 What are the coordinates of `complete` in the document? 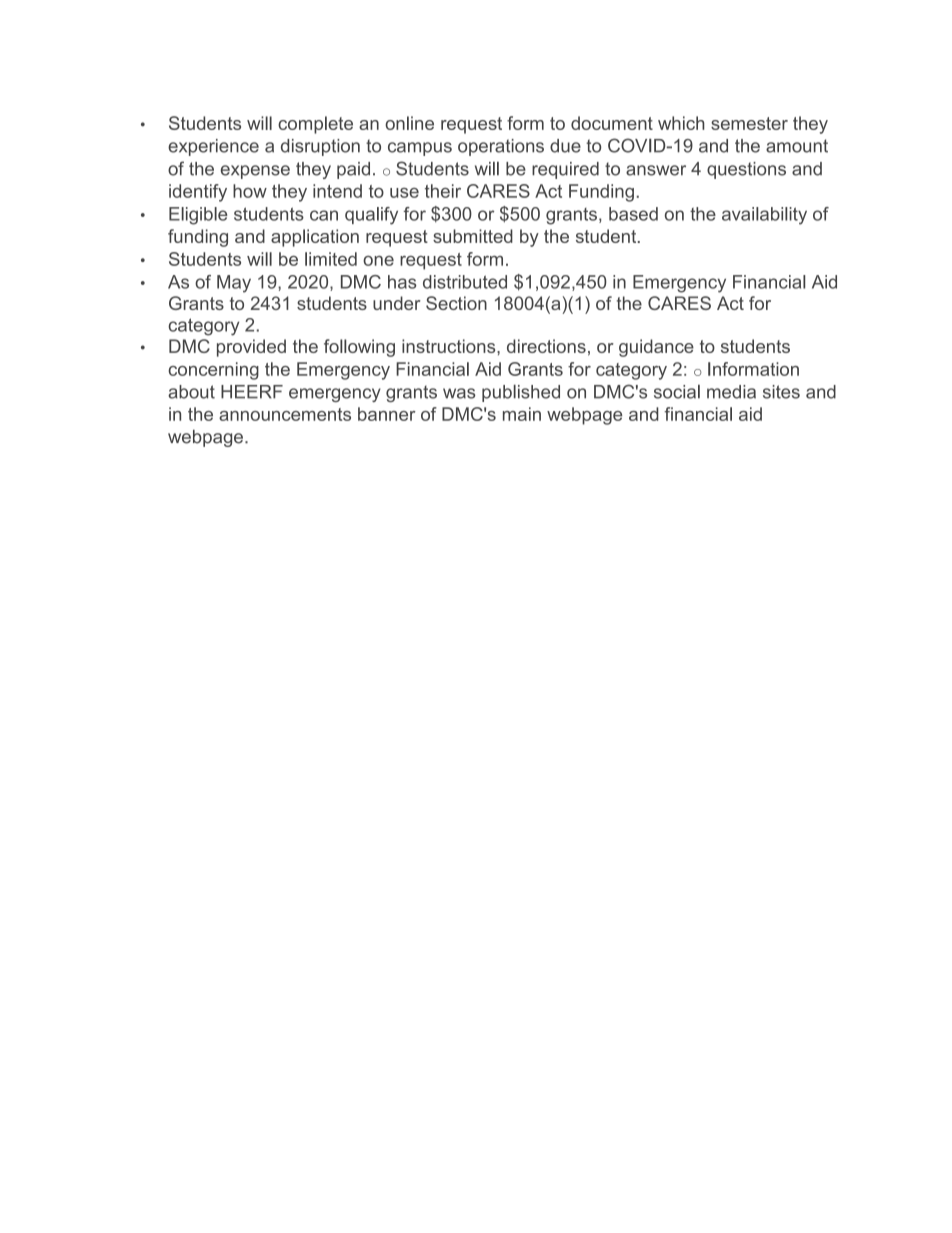 It's located at (315, 125).
